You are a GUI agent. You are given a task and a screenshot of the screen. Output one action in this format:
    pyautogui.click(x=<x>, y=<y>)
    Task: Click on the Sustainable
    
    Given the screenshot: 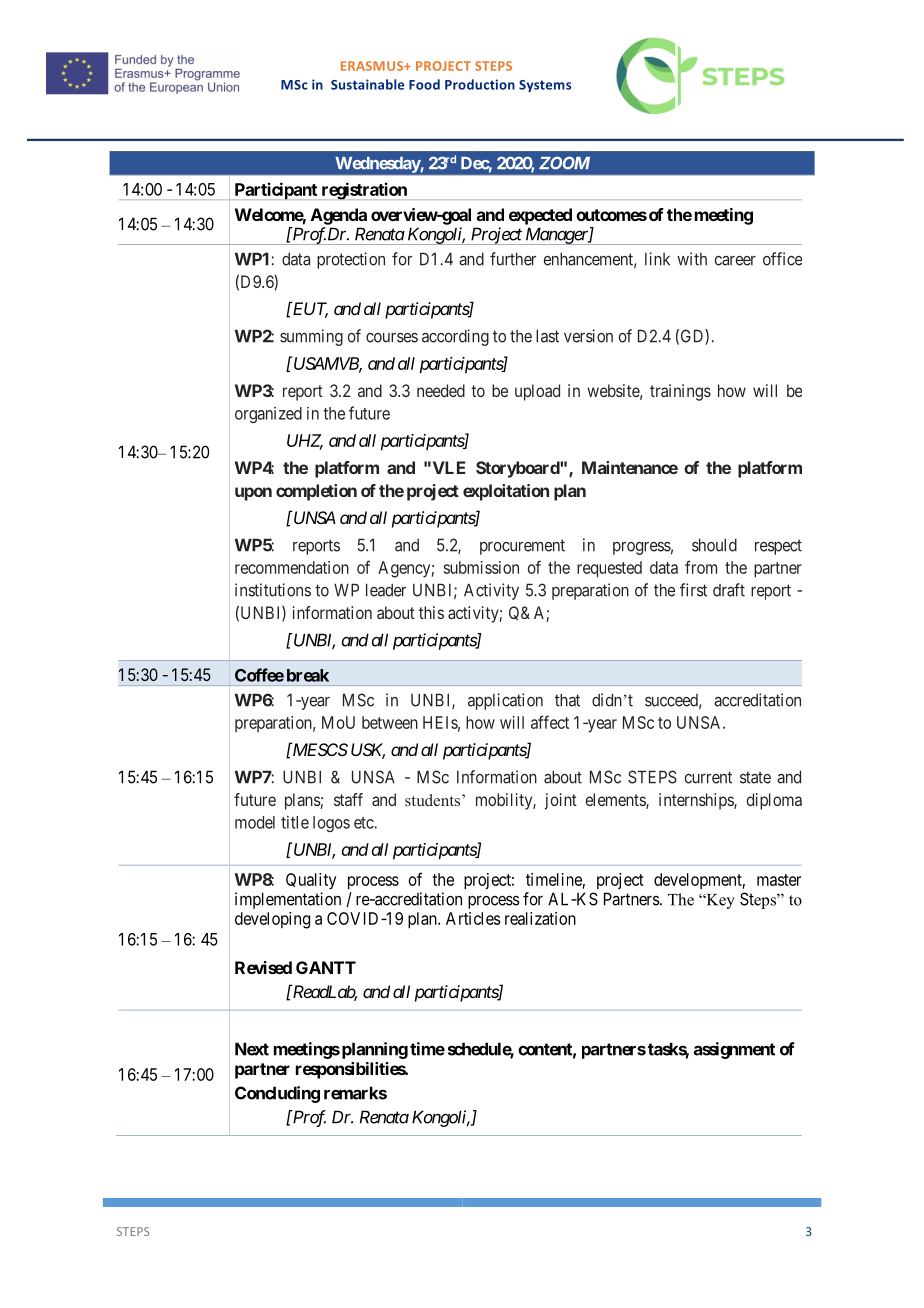 What is the action you would take?
    pyautogui.click(x=367, y=84)
